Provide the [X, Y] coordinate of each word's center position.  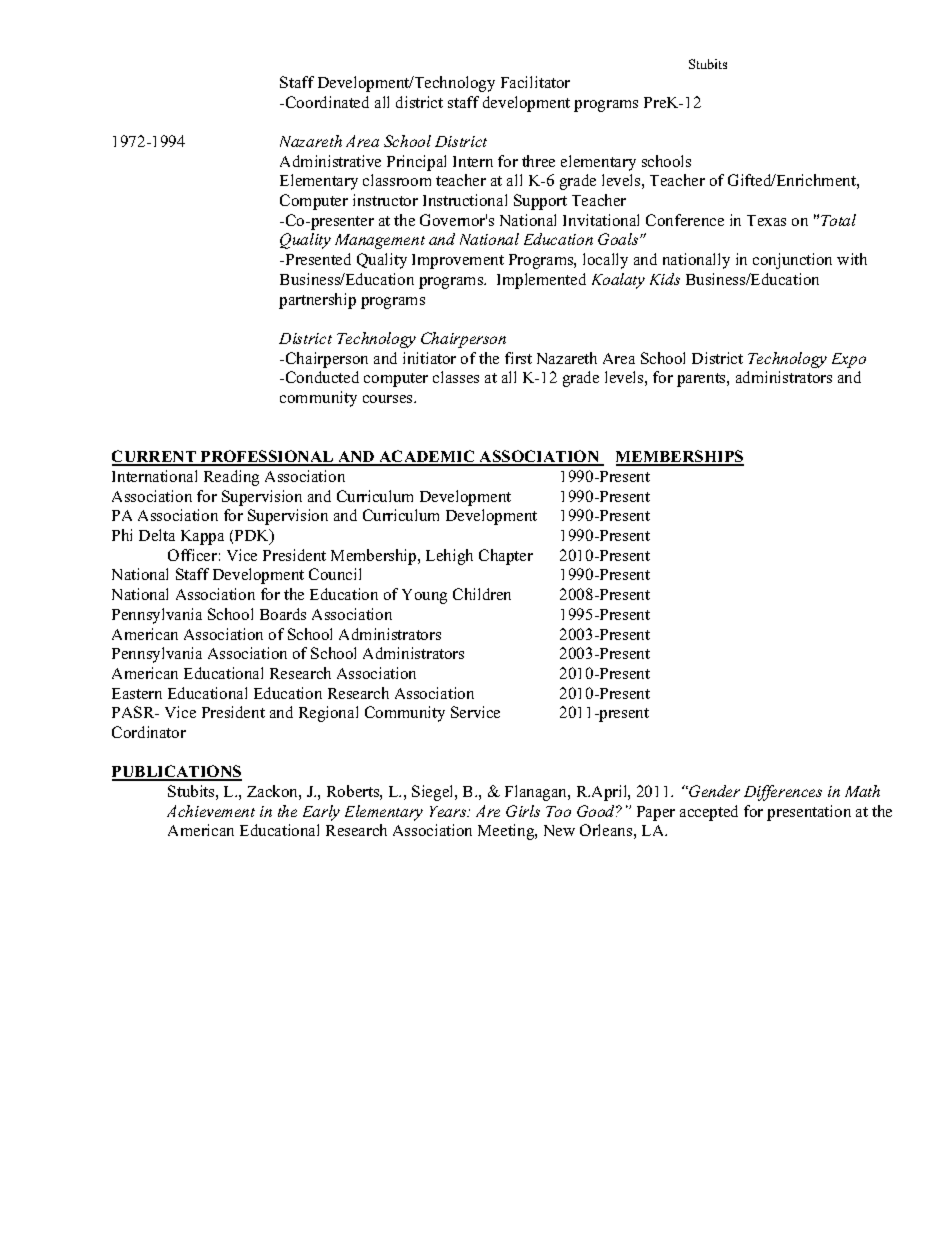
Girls [523, 811]
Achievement [211, 811]
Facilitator [535, 82]
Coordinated [327, 102]
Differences [783, 793]
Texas [766, 220]
